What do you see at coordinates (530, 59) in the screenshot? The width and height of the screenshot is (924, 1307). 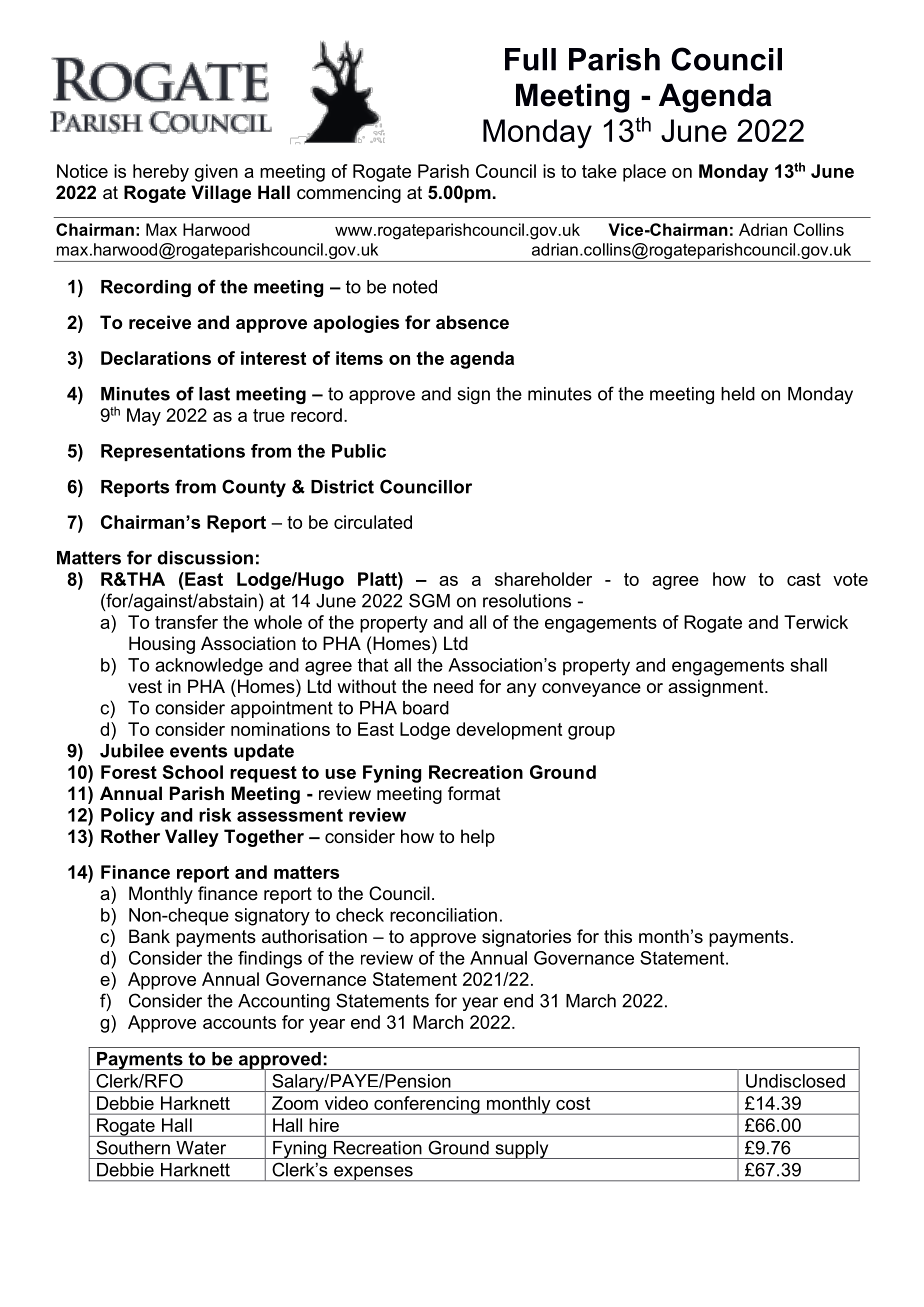 I see `Full` at bounding box center [530, 59].
